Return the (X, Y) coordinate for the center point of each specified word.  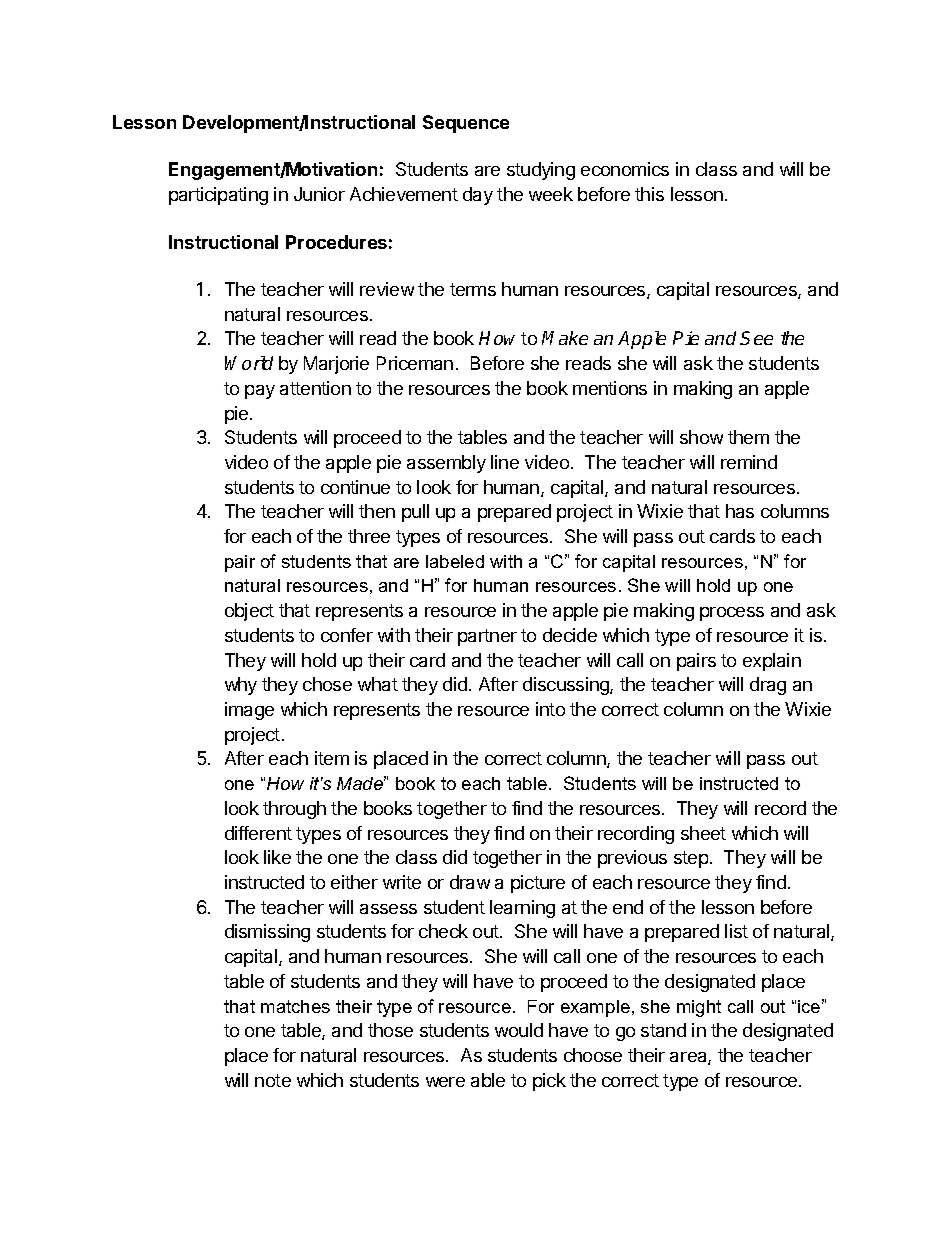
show (701, 437)
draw (470, 882)
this (649, 194)
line (505, 462)
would (519, 1030)
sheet (703, 833)
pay (260, 392)
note (273, 1080)
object (249, 612)
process (732, 614)
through (294, 810)
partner (487, 637)
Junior (319, 194)
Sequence (466, 124)
